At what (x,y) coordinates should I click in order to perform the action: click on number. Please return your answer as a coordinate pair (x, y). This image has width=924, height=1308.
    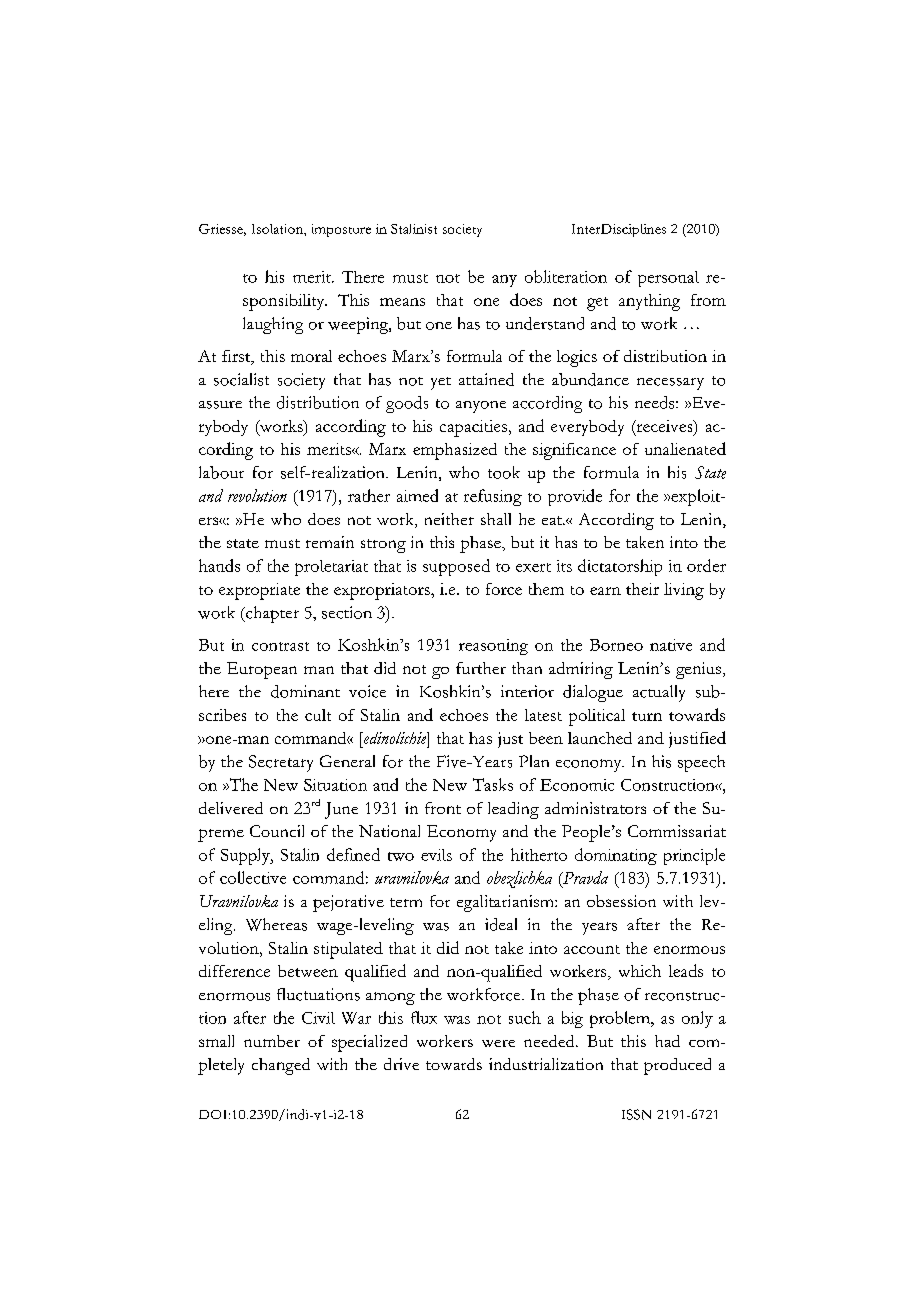
    Looking at the image, I should click on (272, 1041).
